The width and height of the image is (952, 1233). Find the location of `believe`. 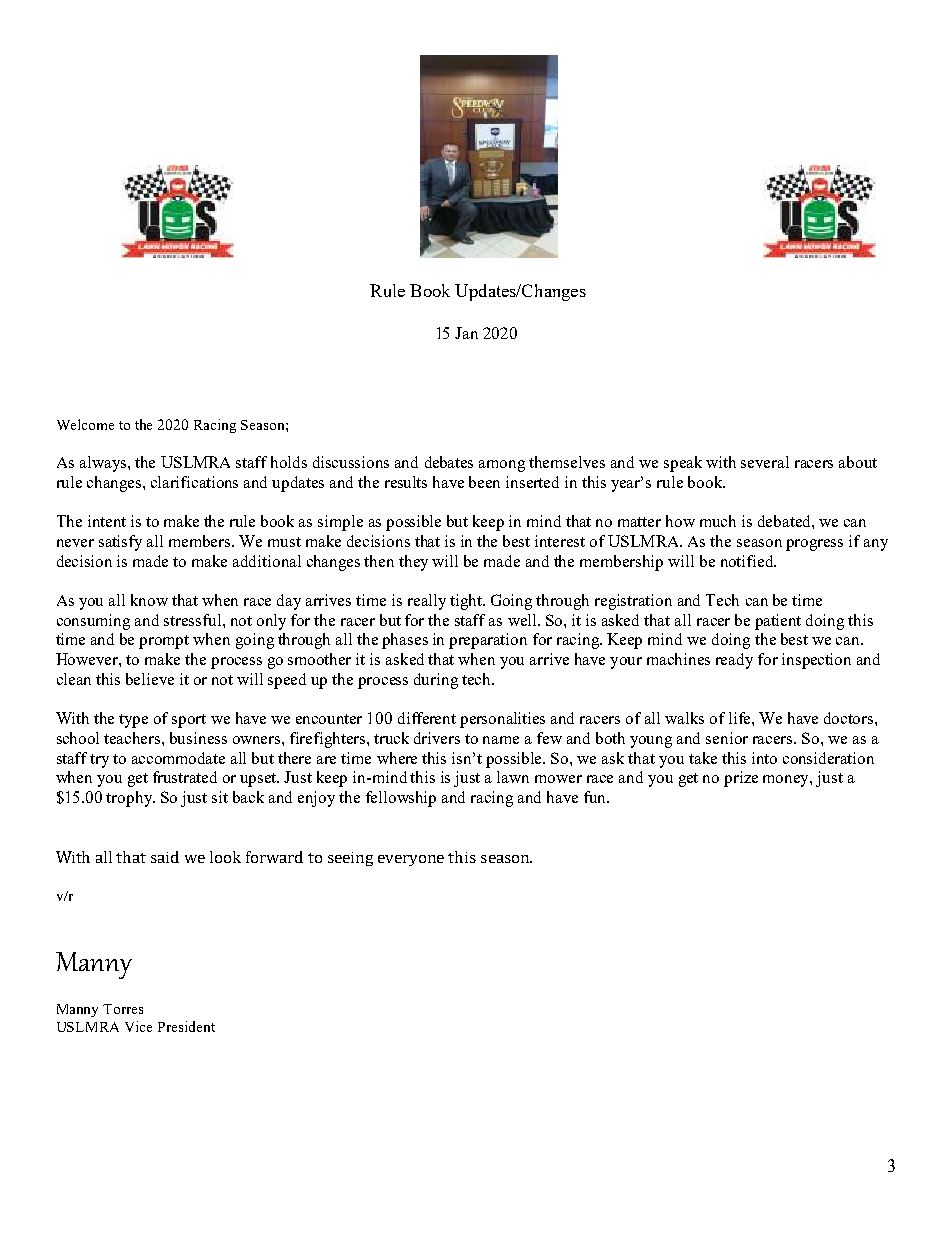

believe is located at coordinates (150, 679).
